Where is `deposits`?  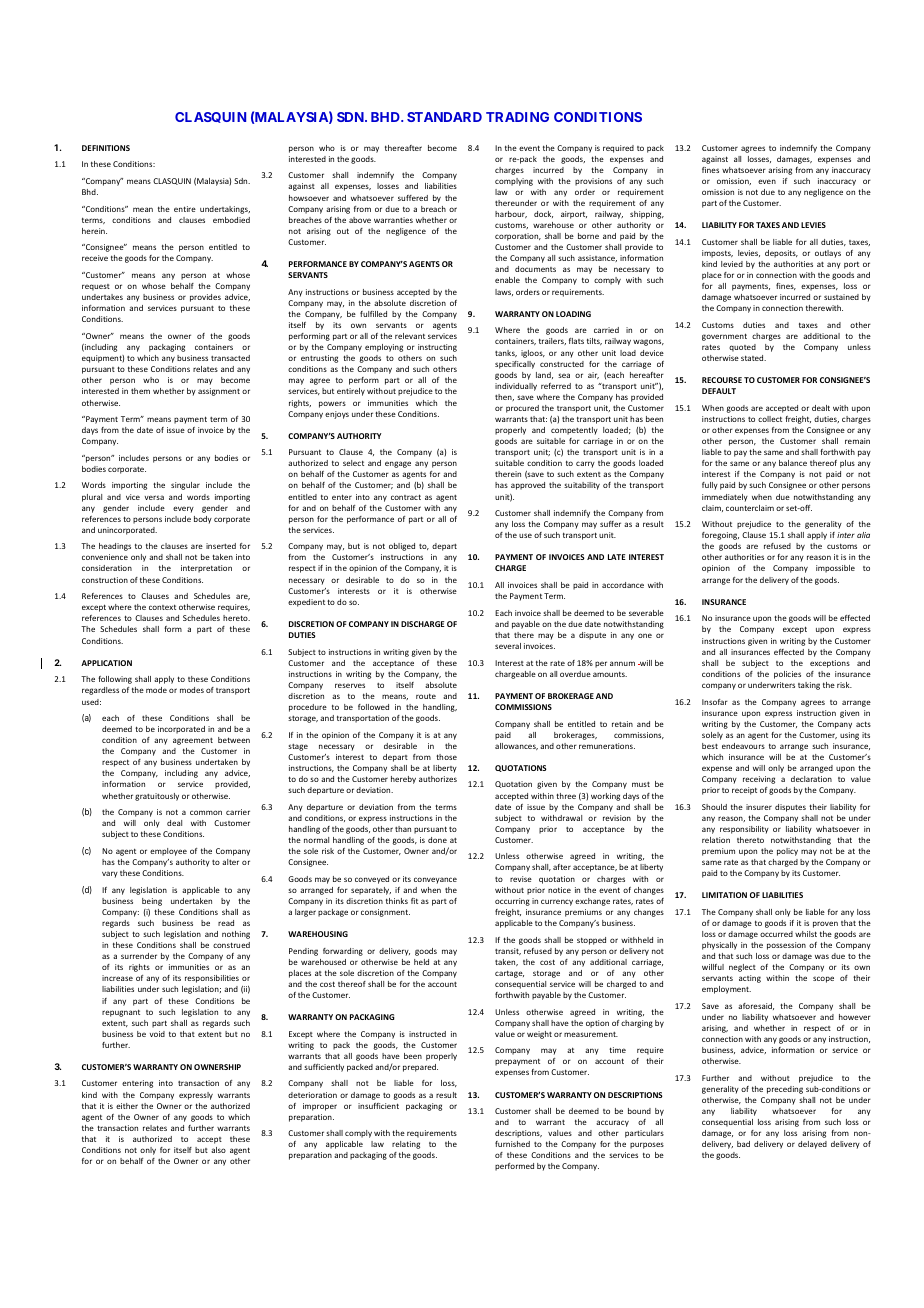 deposits is located at coordinates (781, 254).
